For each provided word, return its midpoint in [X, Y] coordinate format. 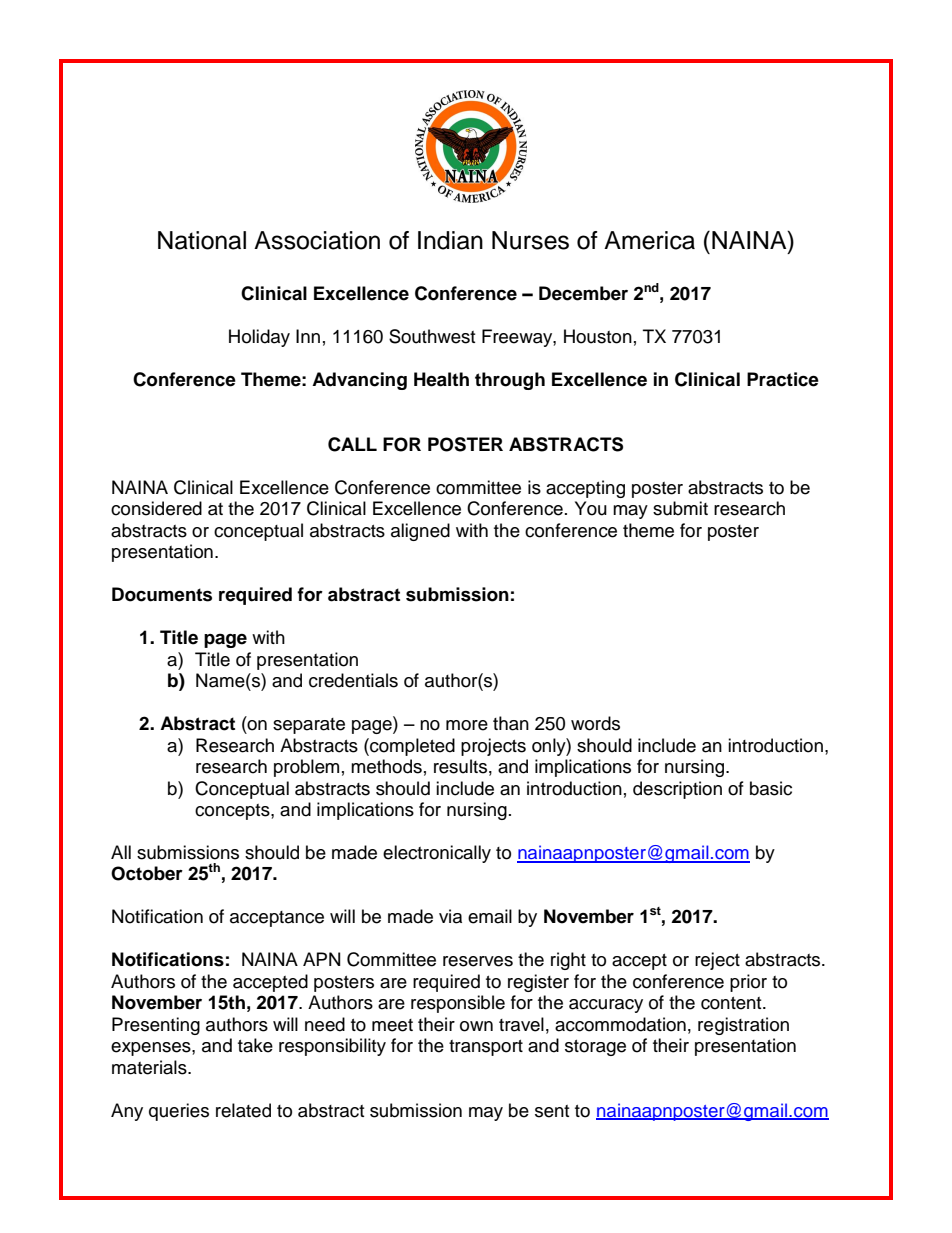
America [649, 240]
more [467, 725]
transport [486, 1048]
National [202, 240]
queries [179, 1112]
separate [309, 726]
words [595, 723]
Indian [450, 240]
